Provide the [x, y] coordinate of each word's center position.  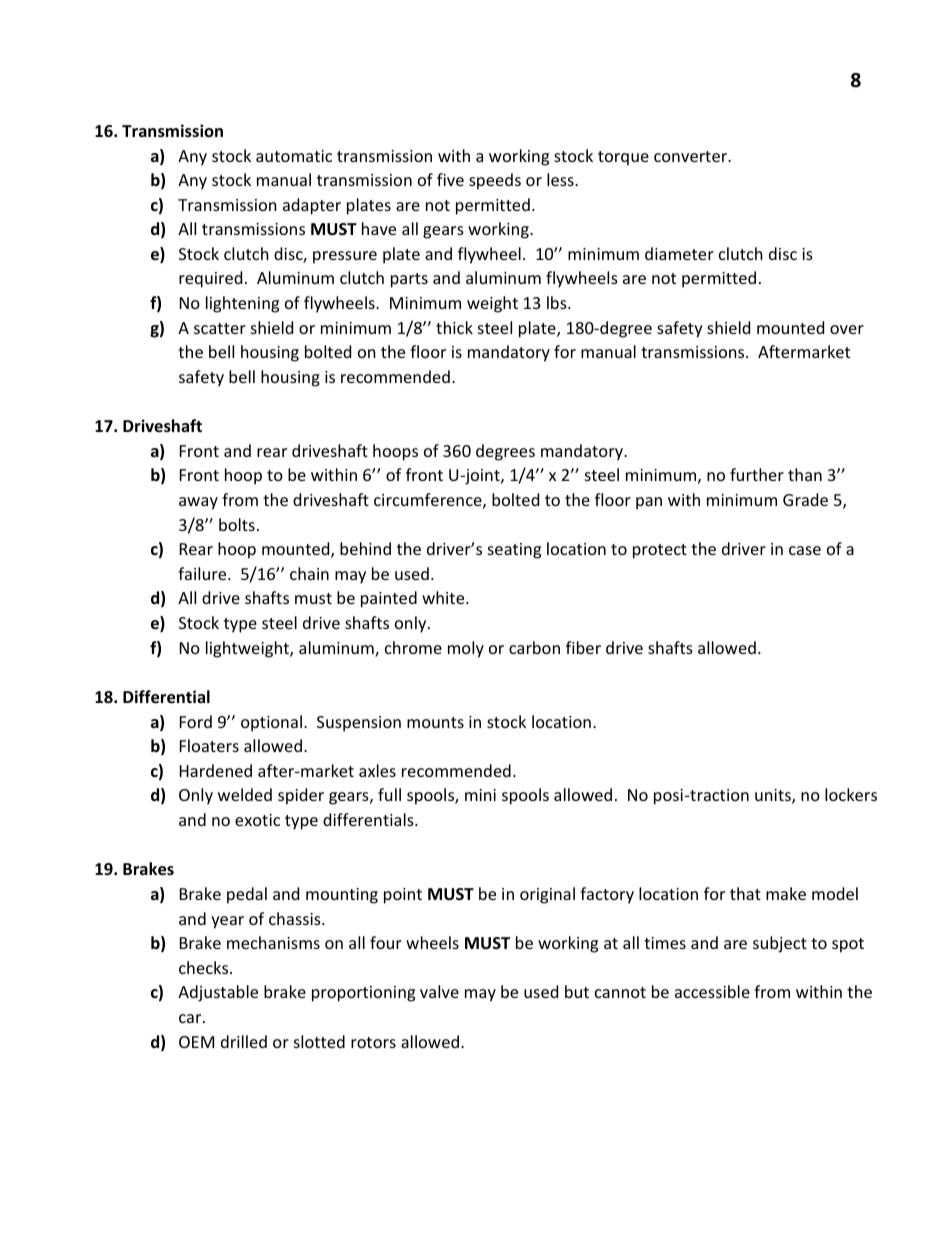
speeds [495, 181]
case [805, 550]
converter [692, 156]
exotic [257, 820]
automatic [294, 156]
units [774, 796]
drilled [244, 1041]
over [847, 329]
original [547, 895]
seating [514, 551]
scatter [220, 328]
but [577, 991]
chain [309, 573]
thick [454, 327]
